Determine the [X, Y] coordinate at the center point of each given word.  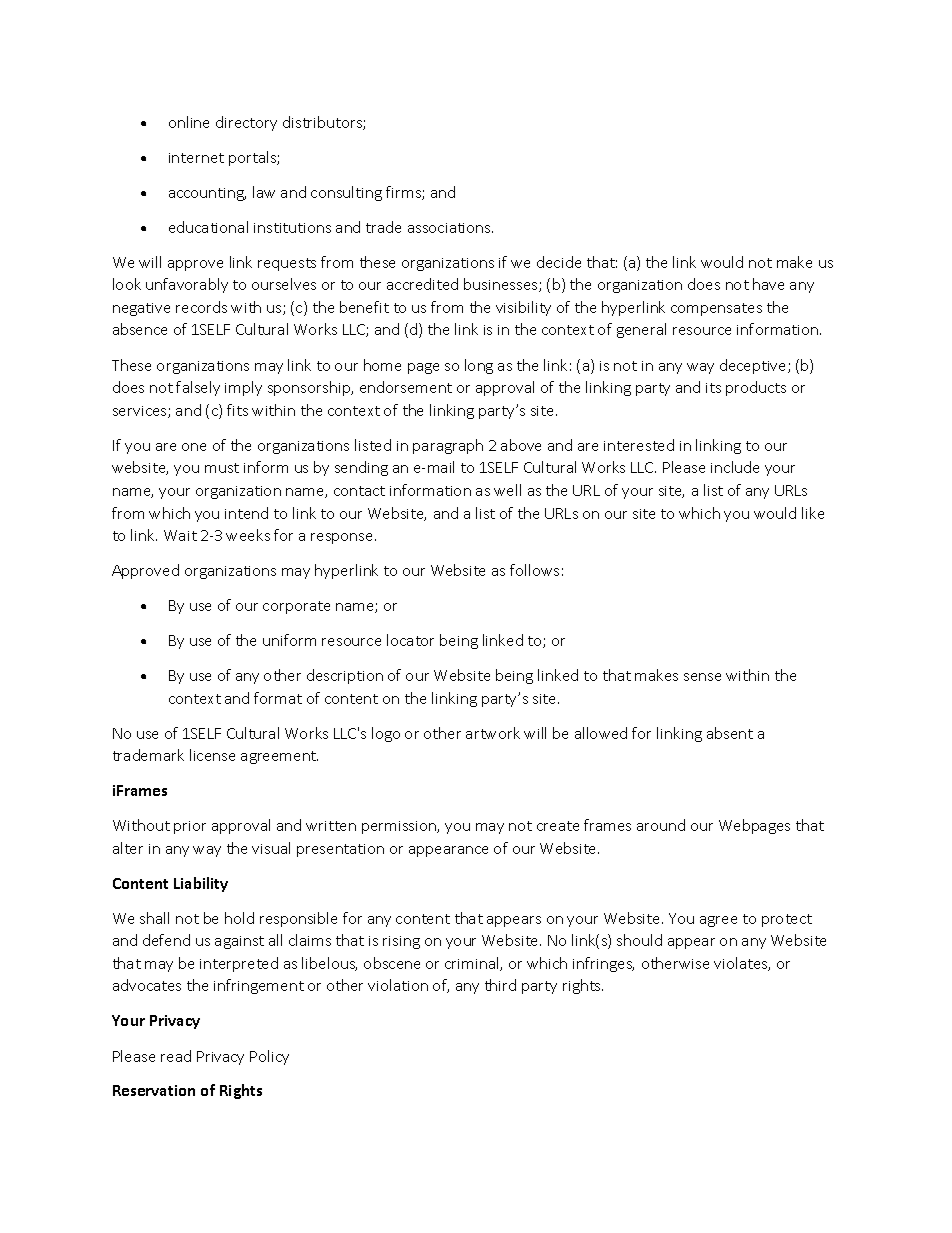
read [176, 1056]
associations [450, 228]
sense [702, 677]
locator [410, 640]
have [768, 284]
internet [196, 158]
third [500, 985]
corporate [296, 607]
